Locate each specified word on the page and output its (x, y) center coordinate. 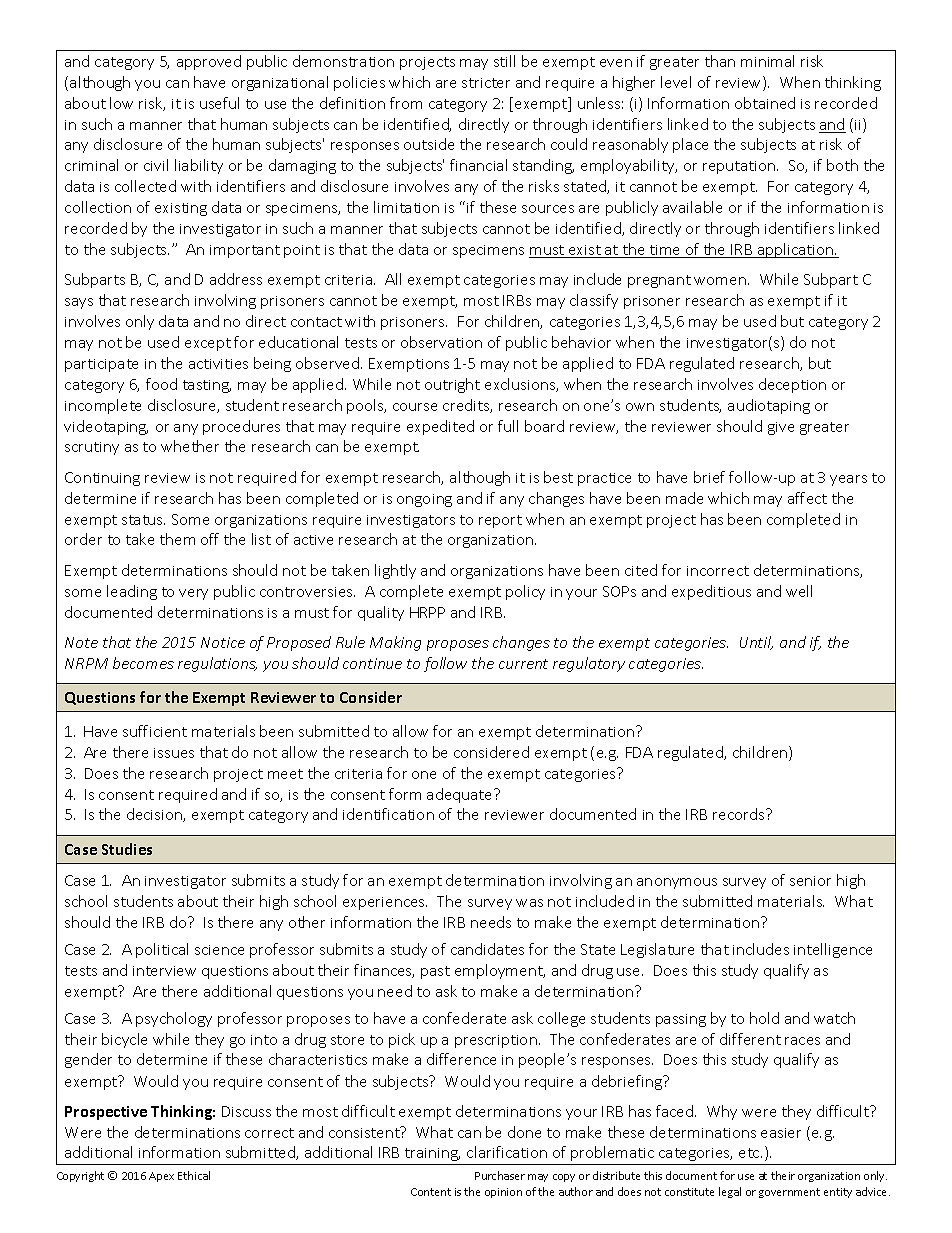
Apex (161, 1177)
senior (810, 881)
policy (525, 592)
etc (750, 1153)
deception (792, 385)
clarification (507, 1152)
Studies (127, 849)
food (161, 384)
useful (219, 103)
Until (756, 643)
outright (452, 385)
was (529, 903)
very (193, 594)
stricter (486, 83)
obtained (765, 103)
